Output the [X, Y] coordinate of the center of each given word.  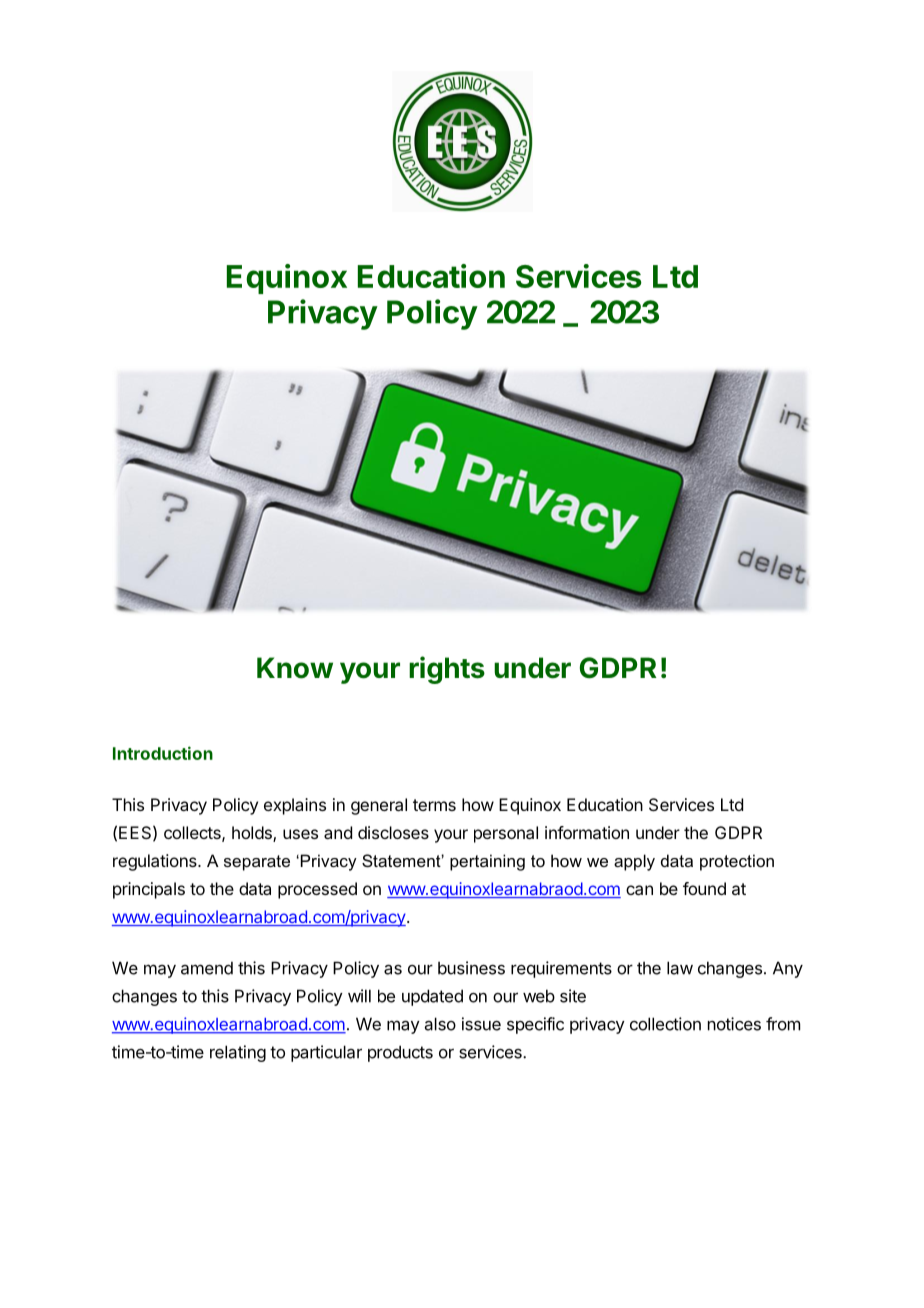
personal [506, 834]
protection [737, 862]
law [680, 968]
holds [253, 834]
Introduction [163, 753]
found [704, 888]
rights [447, 670]
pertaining [487, 862]
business [471, 968]
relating [238, 1053]
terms [434, 805]
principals [149, 890]
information [587, 832]
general [379, 806]
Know [295, 668]
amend [207, 968]
